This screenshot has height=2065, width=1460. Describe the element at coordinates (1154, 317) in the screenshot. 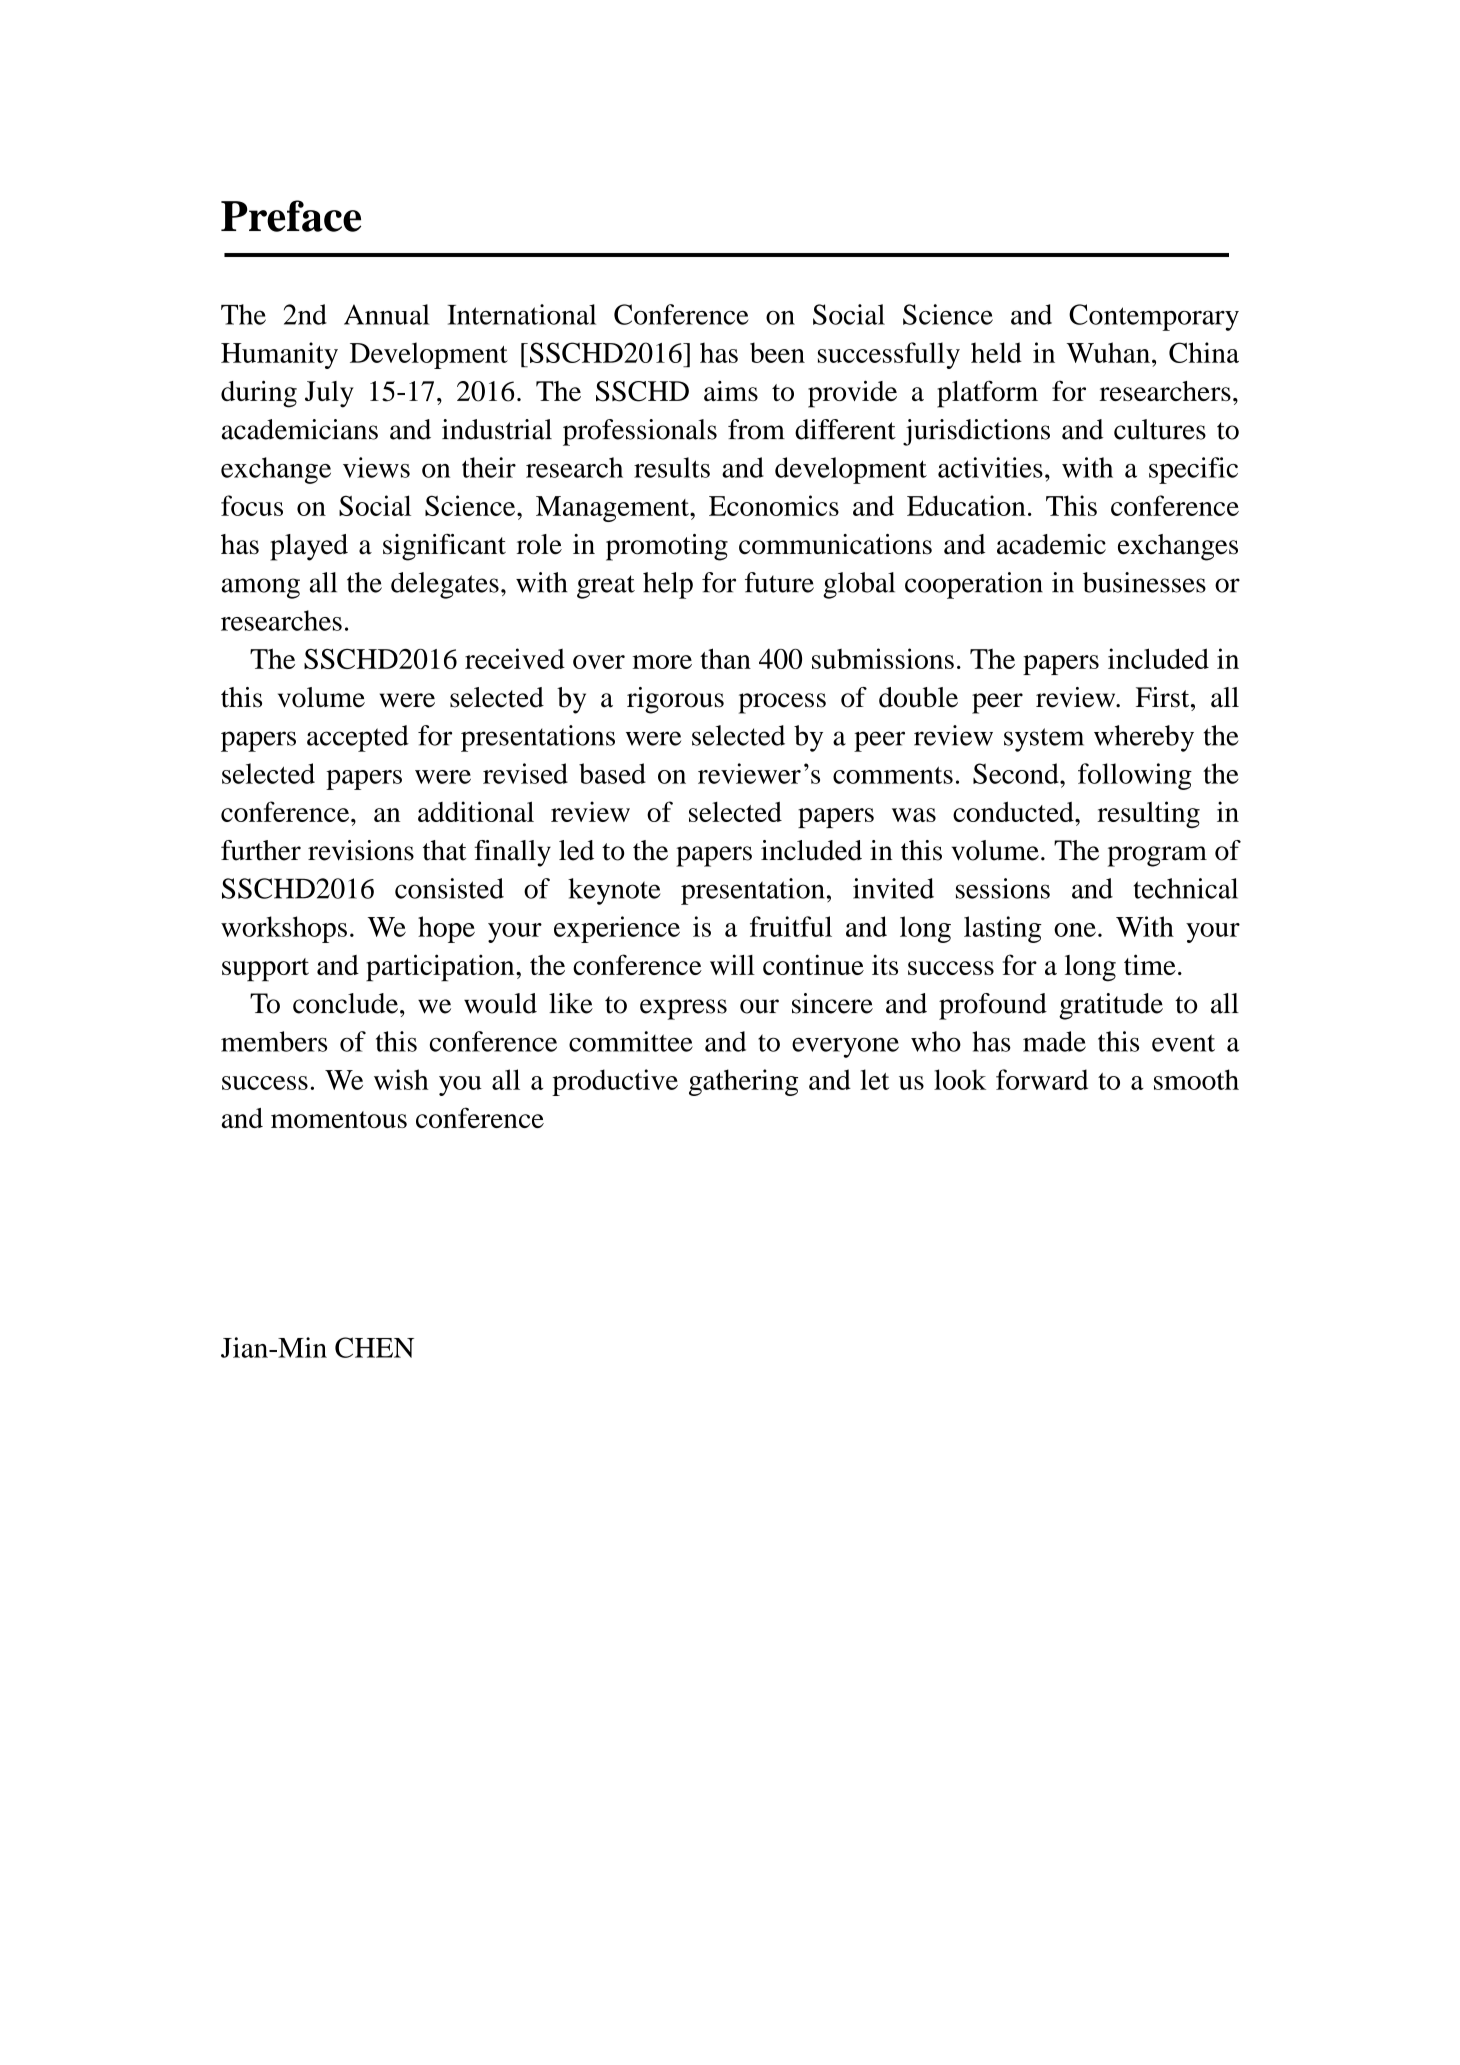

I see `Contemporary` at that location.
